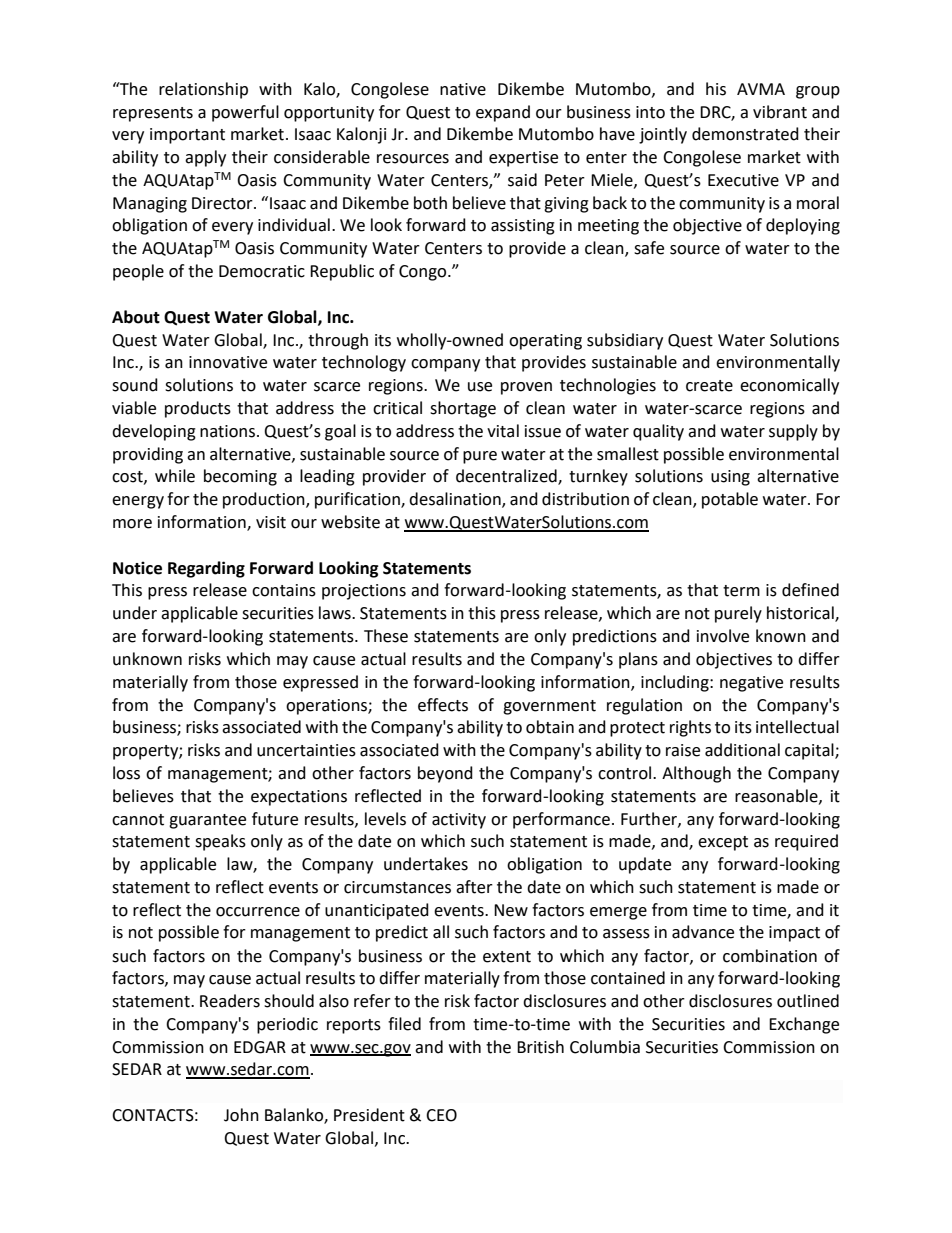  What do you see at coordinates (241, 1115) in the screenshot?
I see `John` at bounding box center [241, 1115].
